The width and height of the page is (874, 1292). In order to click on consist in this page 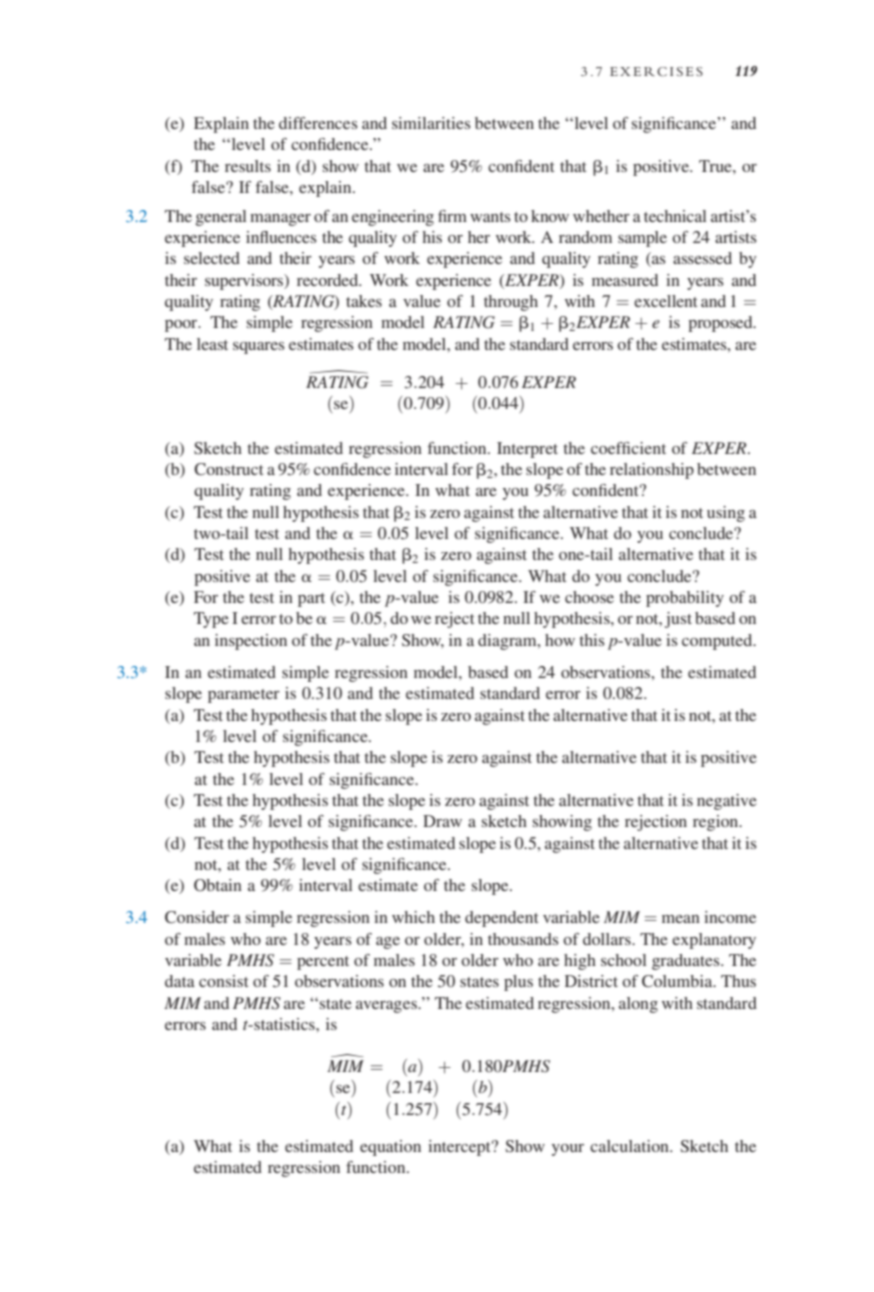, I will do `click(223, 981)`.
